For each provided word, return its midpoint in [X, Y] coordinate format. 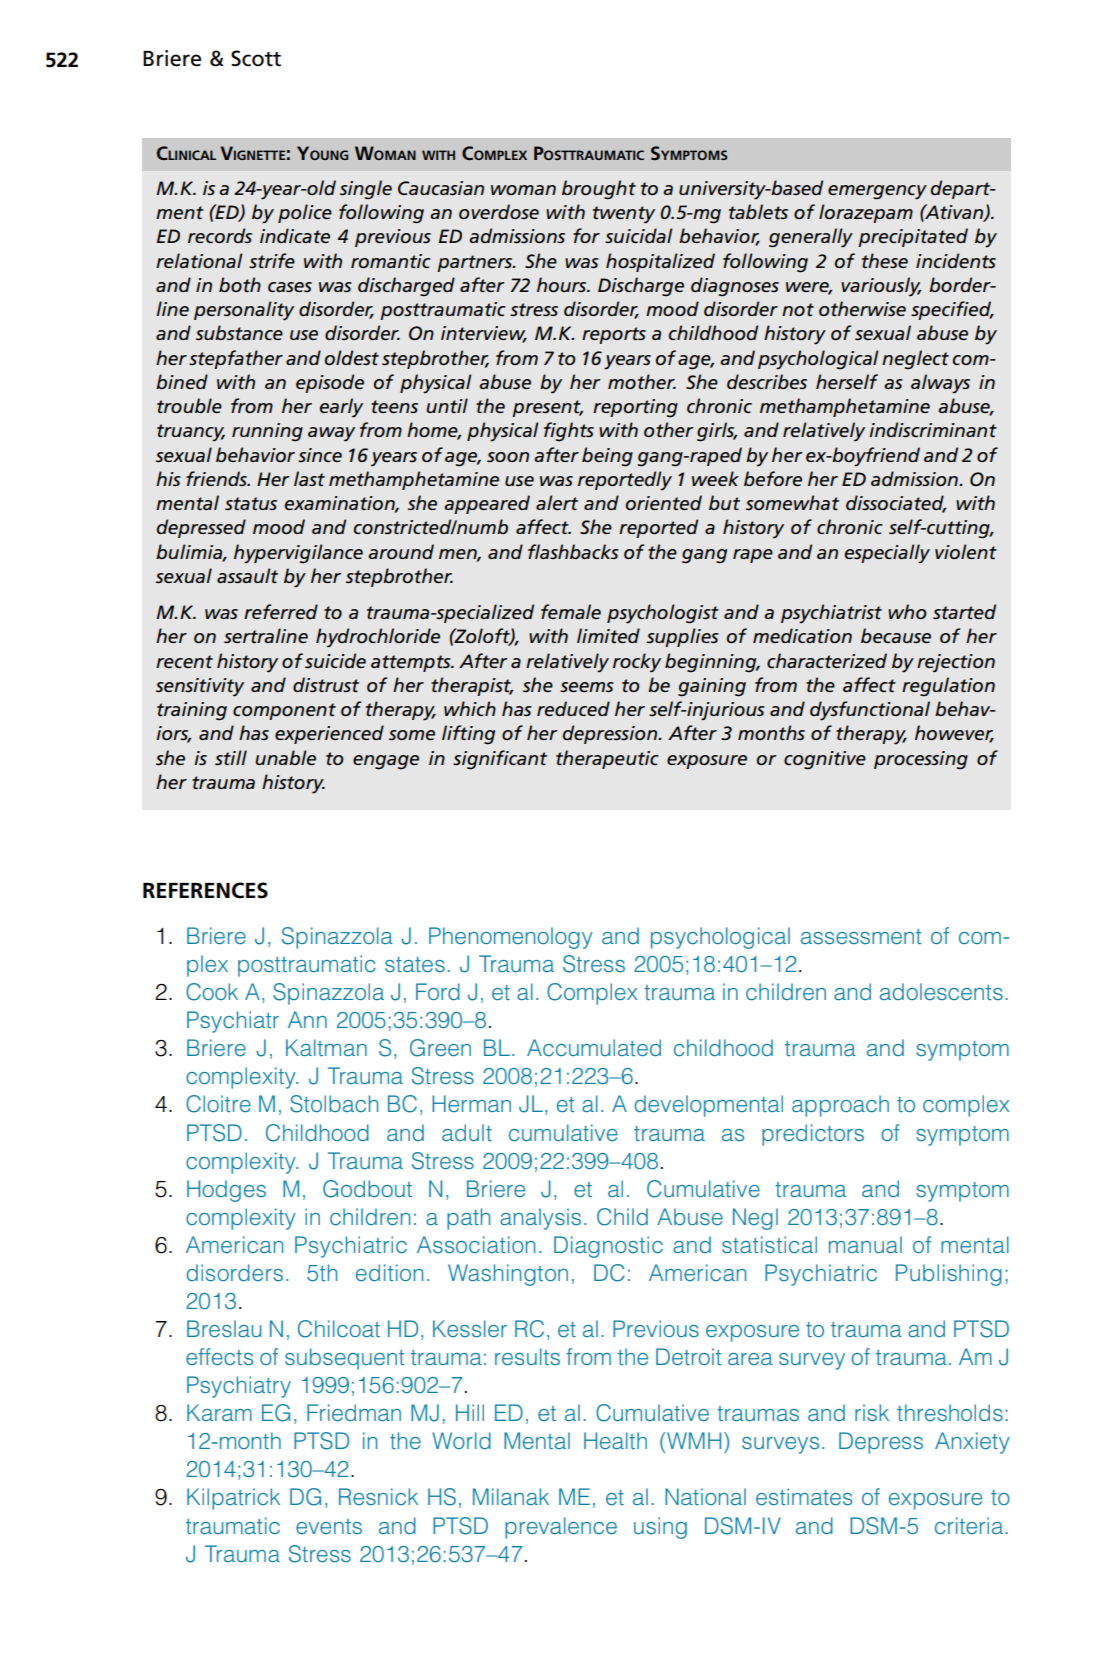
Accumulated [594, 1047]
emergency [877, 192]
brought [599, 190]
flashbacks [573, 552]
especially [887, 554]
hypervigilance [298, 554]
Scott [256, 58]
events [329, 1526]
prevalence [561, 1528]
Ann [307, 1019]
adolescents [941, 991]
